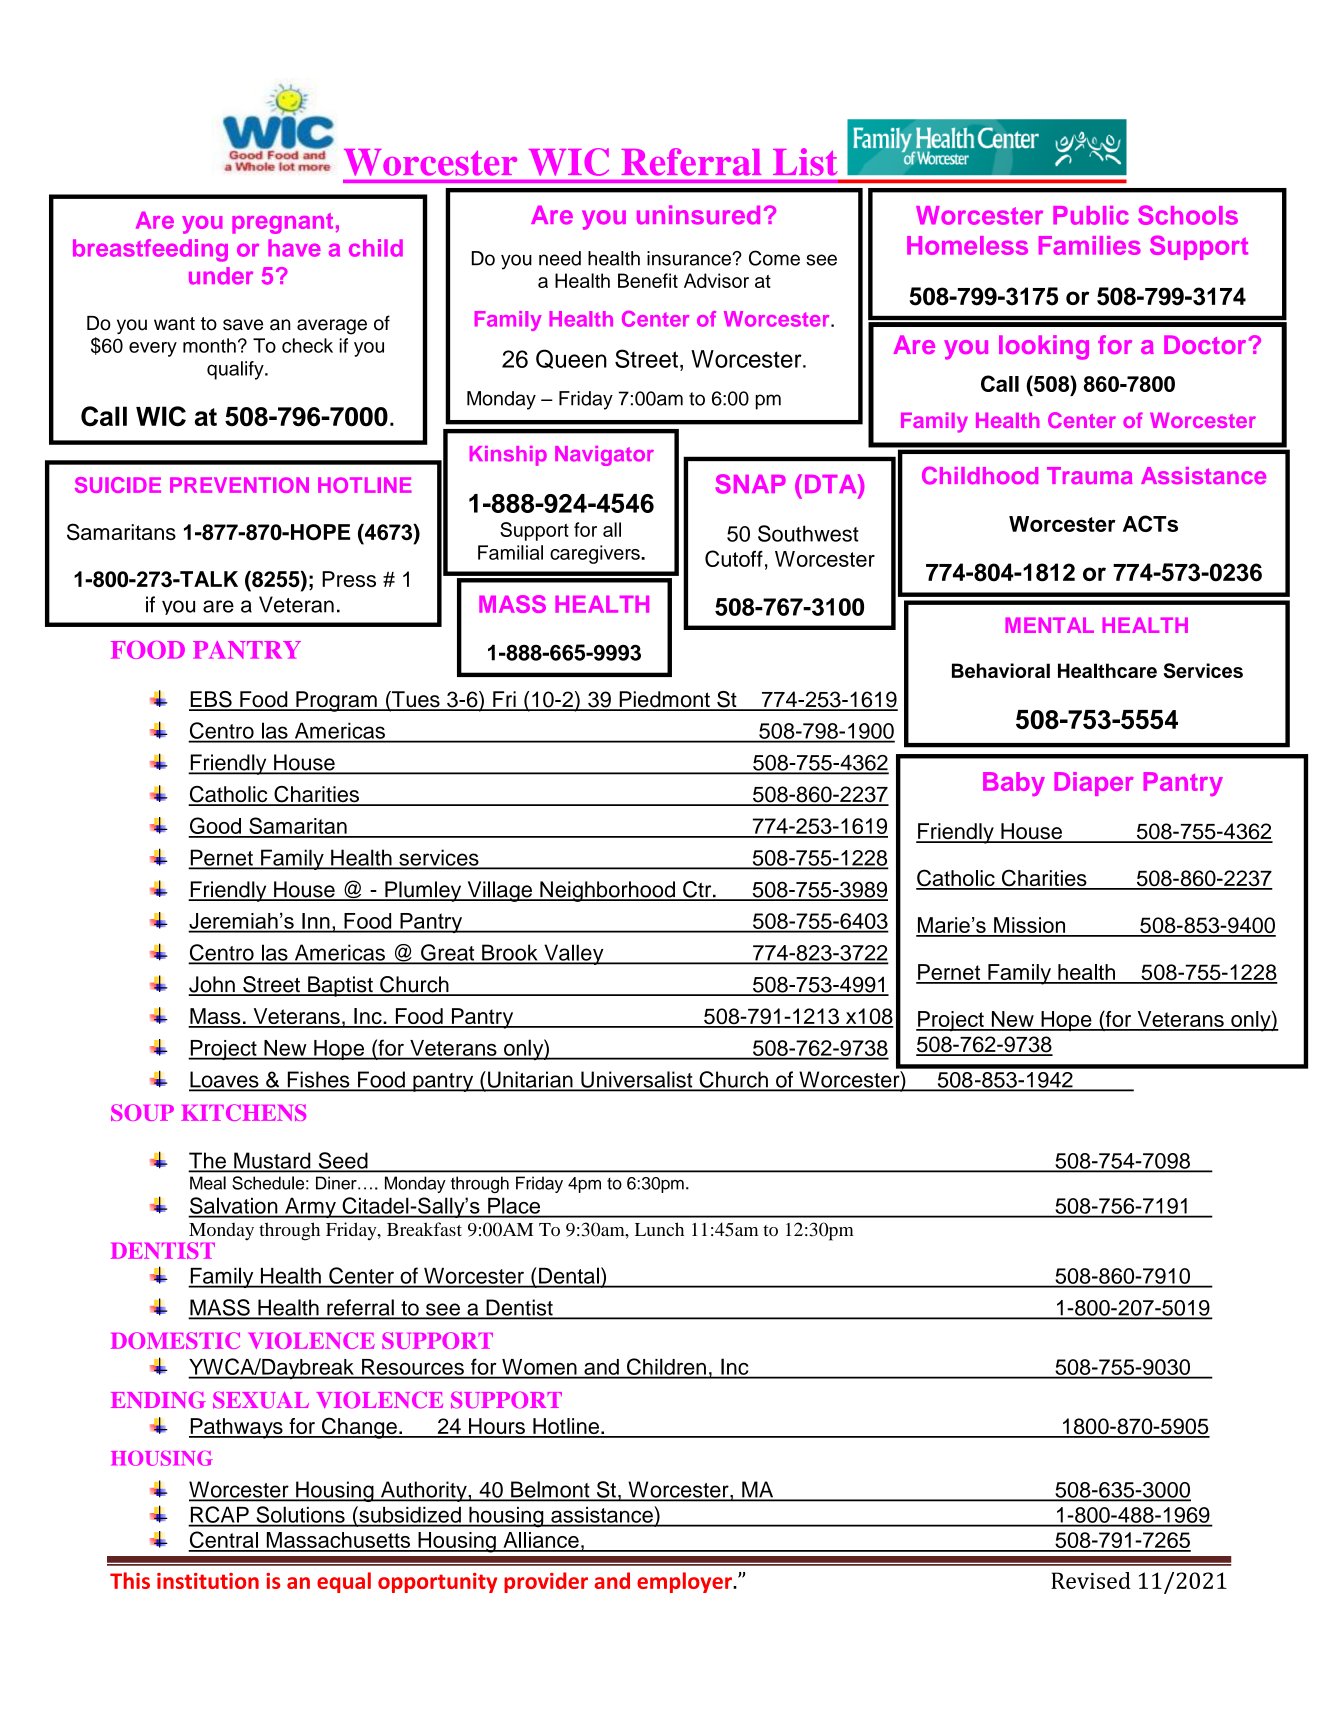 Image resolution: width=1338 pixels, height=1731 pixels. I want to click on Behavioral, so click(1001, 670).
